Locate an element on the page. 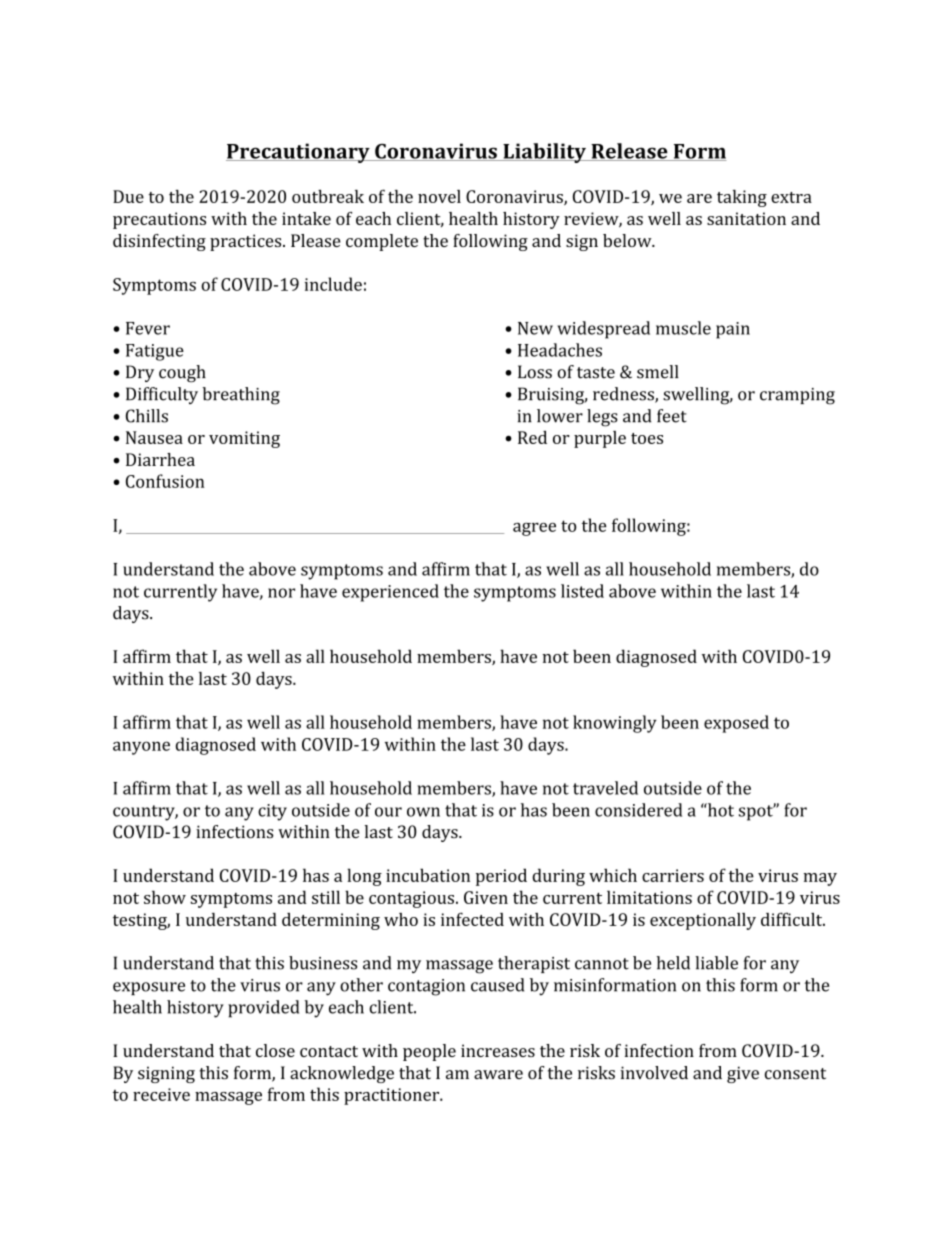 This page has height=1233, width=952. taking is located at coordinates (742, 198).
